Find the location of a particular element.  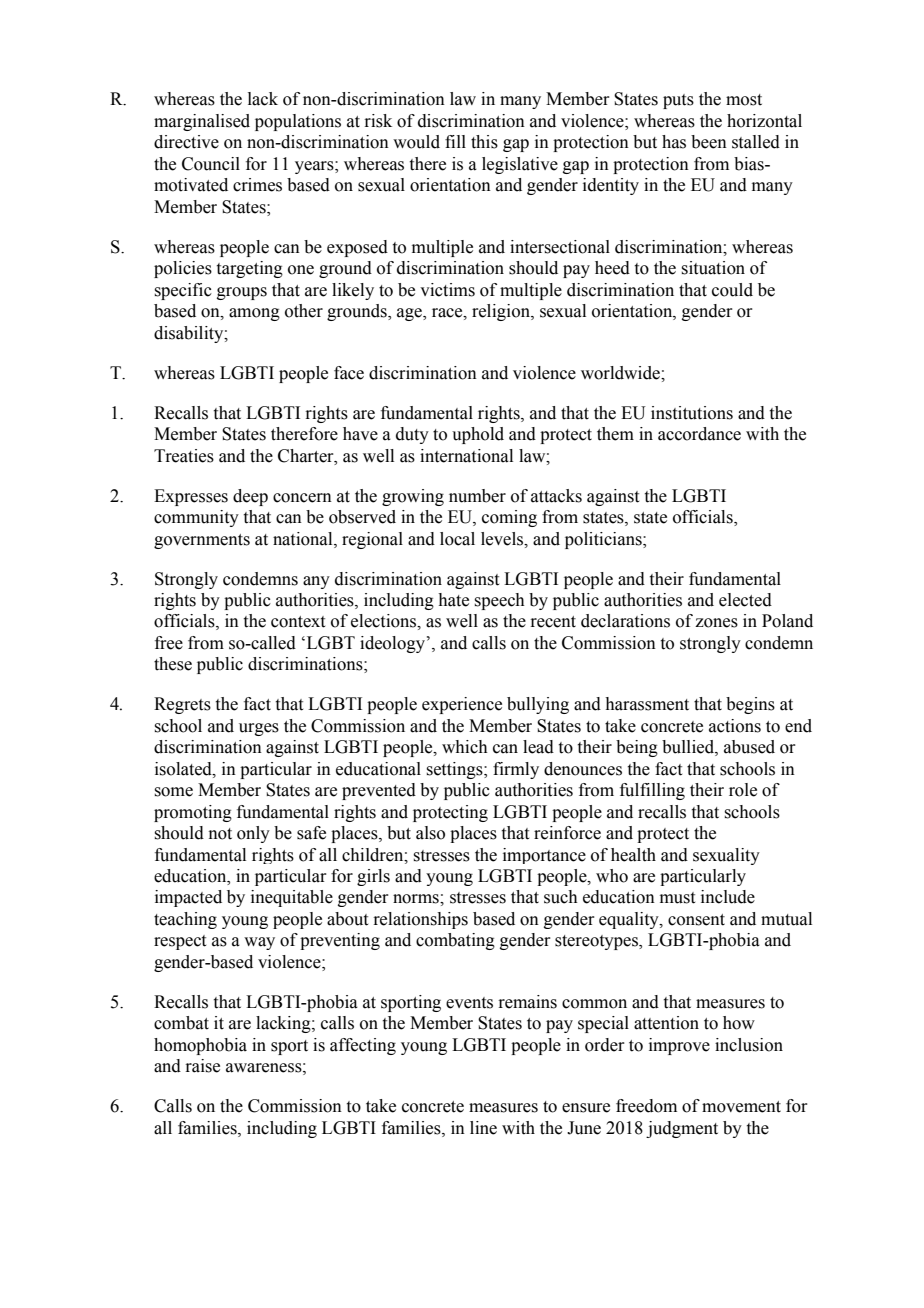

been is located at coordinates (709, 142).
